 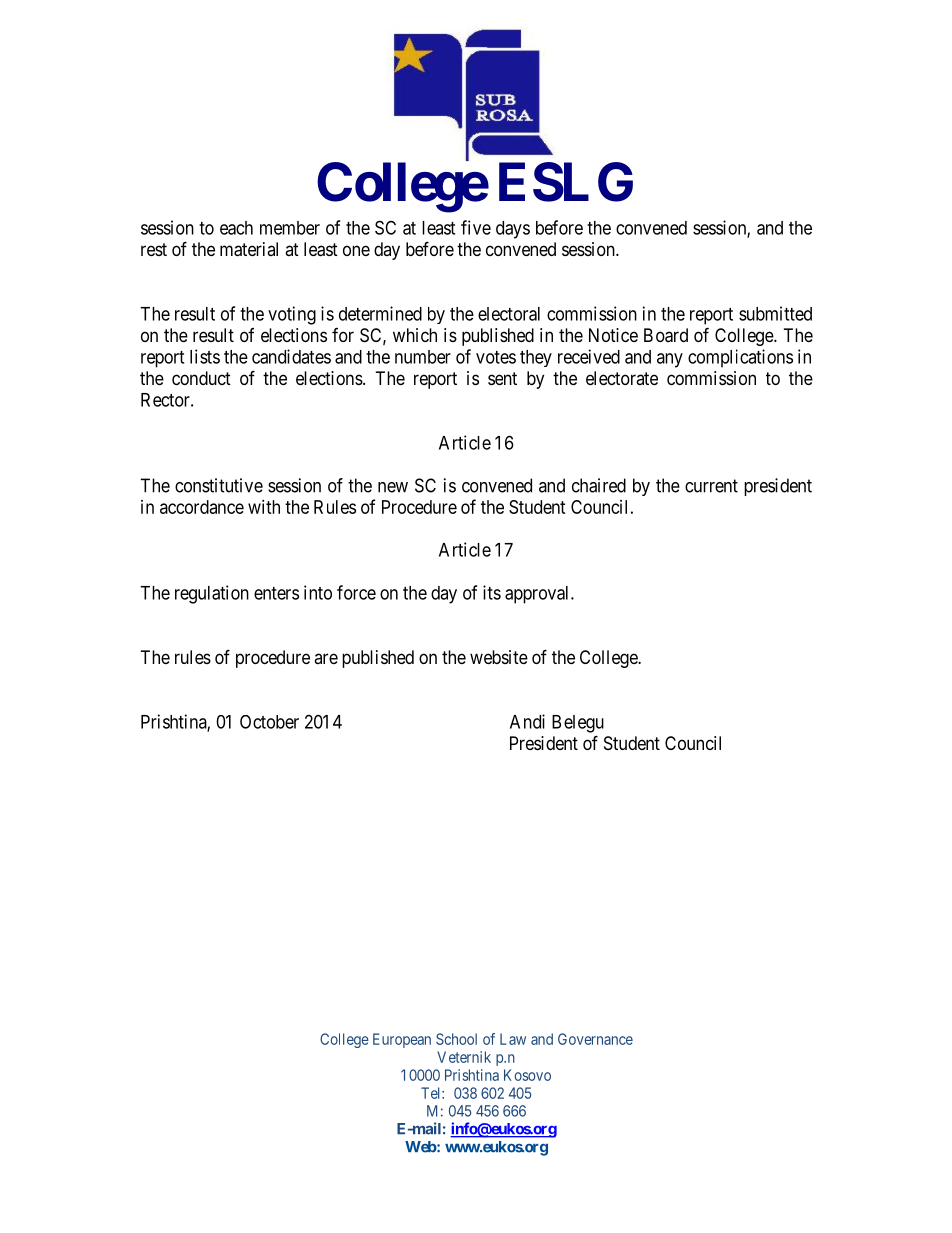 What do you see at coordinates (775, 313) in the page?
I see `submitted` at bounding box center [775, 313].
